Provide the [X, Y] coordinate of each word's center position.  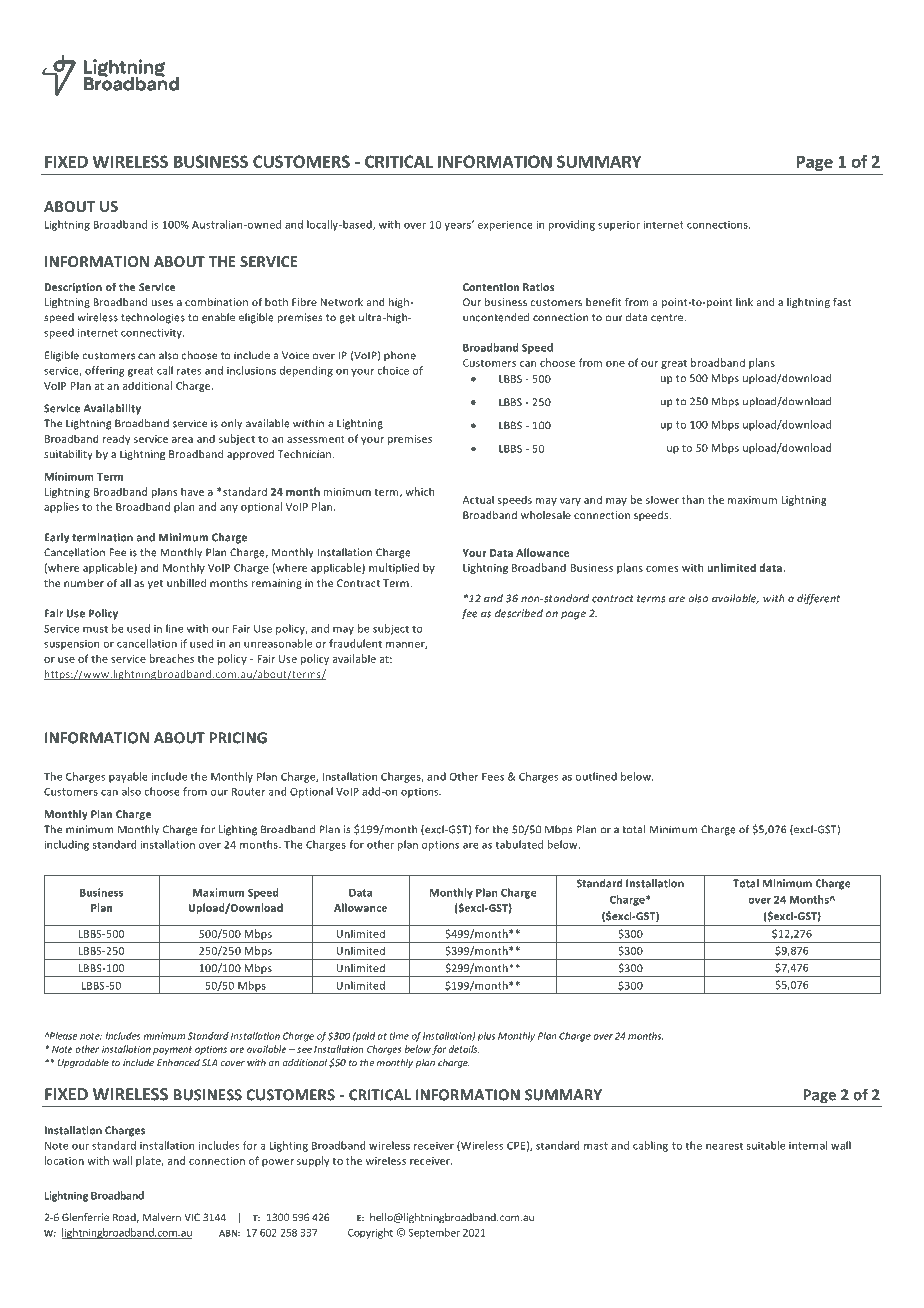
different [818, 599]
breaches [172, 658]
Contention [491, 287]
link [744, 302]
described [519, 613]
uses [162, 303]
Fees [493, 777]
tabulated [519, 844]
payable [128, 777]
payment [172, 1050]
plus [486, 1037]
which [419, 491]
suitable [766, 1145]
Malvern [162, 1217]
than [693, 499]
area [182, 440]
